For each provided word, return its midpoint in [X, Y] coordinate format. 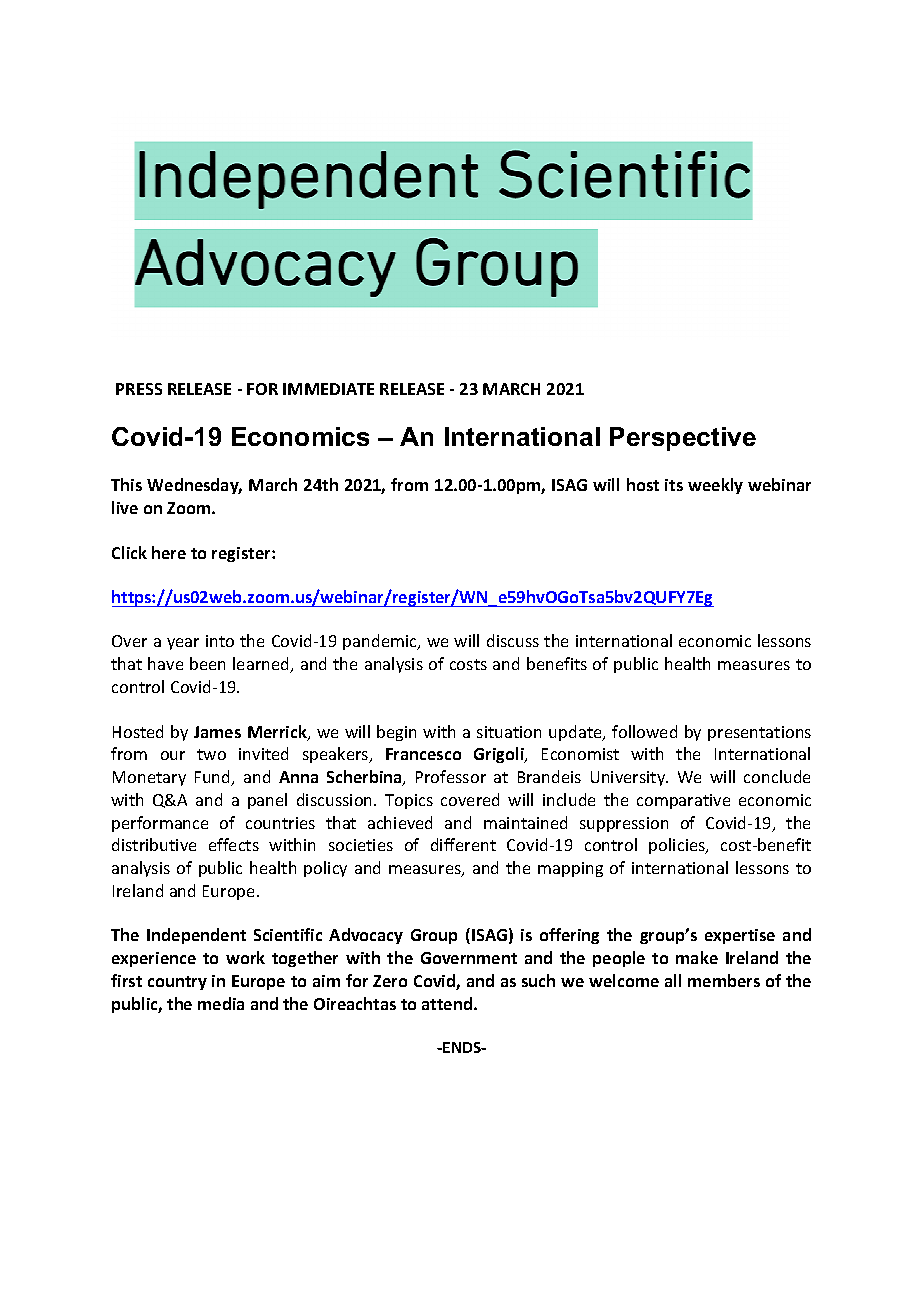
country [177, 983]
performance [160, 824]
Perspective [683, 439]
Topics [409, 801]
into [220, 641]
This [126, 484]
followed [644, 731]
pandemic [381, 642]
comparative [683, 801]
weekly [715, 486]
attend [448, 1003]
